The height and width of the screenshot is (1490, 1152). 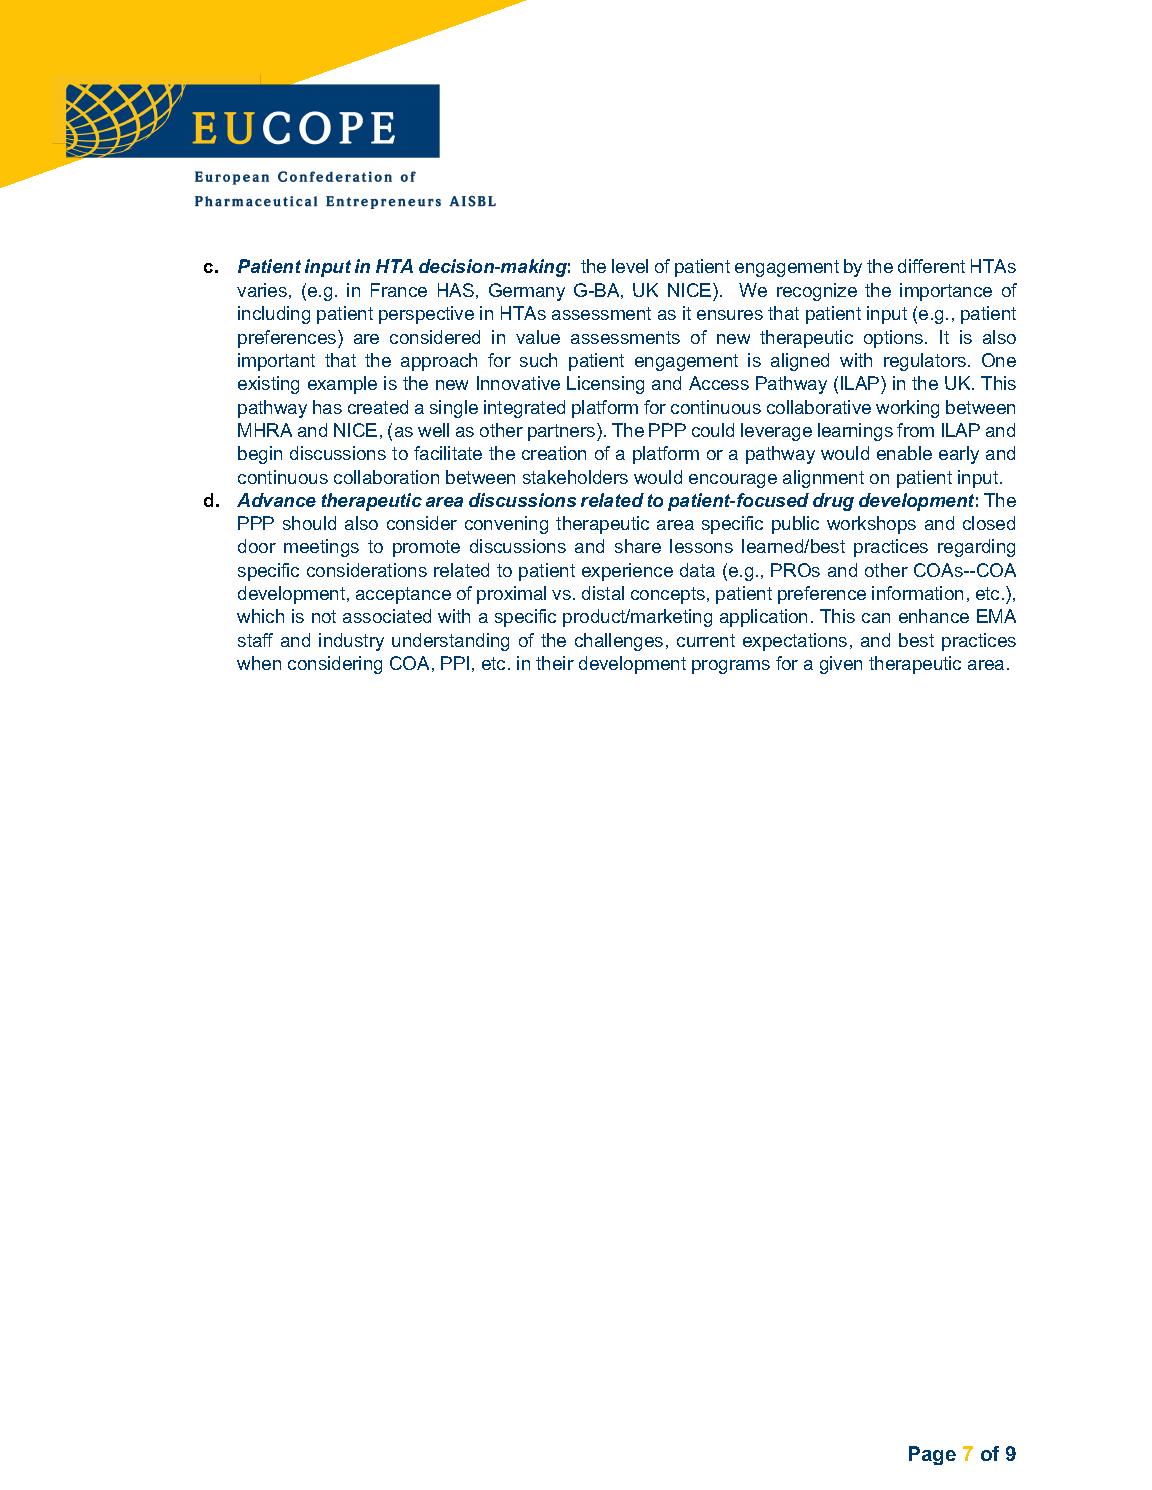 What do you see at coordinates (932, 1455) in the screenshot?
I see `Page` at bounding box center [932, 1455].
